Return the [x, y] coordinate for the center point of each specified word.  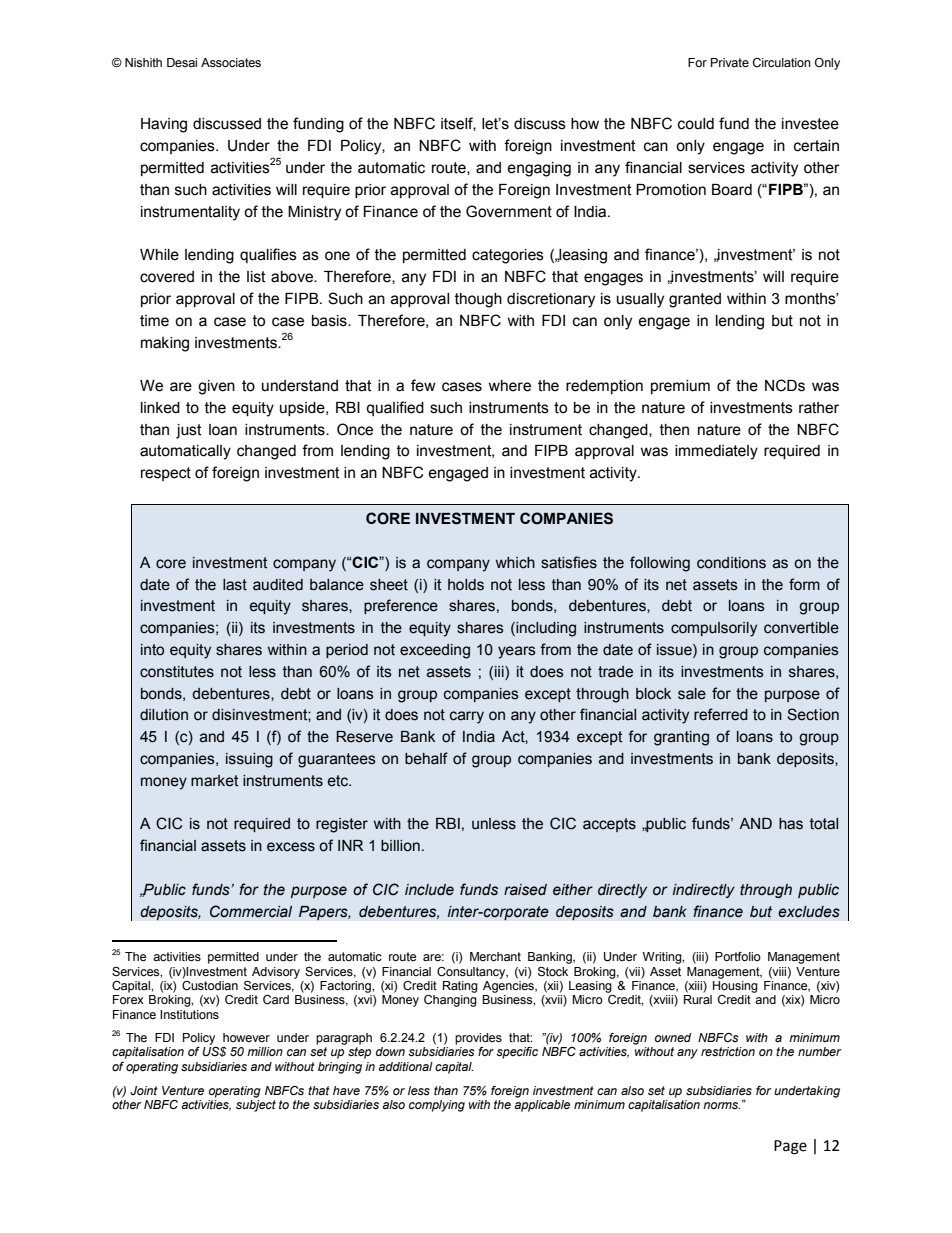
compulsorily [714, 629]
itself [458, 124]
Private [730, 63]
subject [256, 1104]
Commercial [251, 911]
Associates [231, 63]
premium [680, 387]
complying [437, 1106]
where [509, 386]
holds [466, 585]
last [235, 585]
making [165, 344]
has [791, 824]
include [429, 890]
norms [721, 1105]
